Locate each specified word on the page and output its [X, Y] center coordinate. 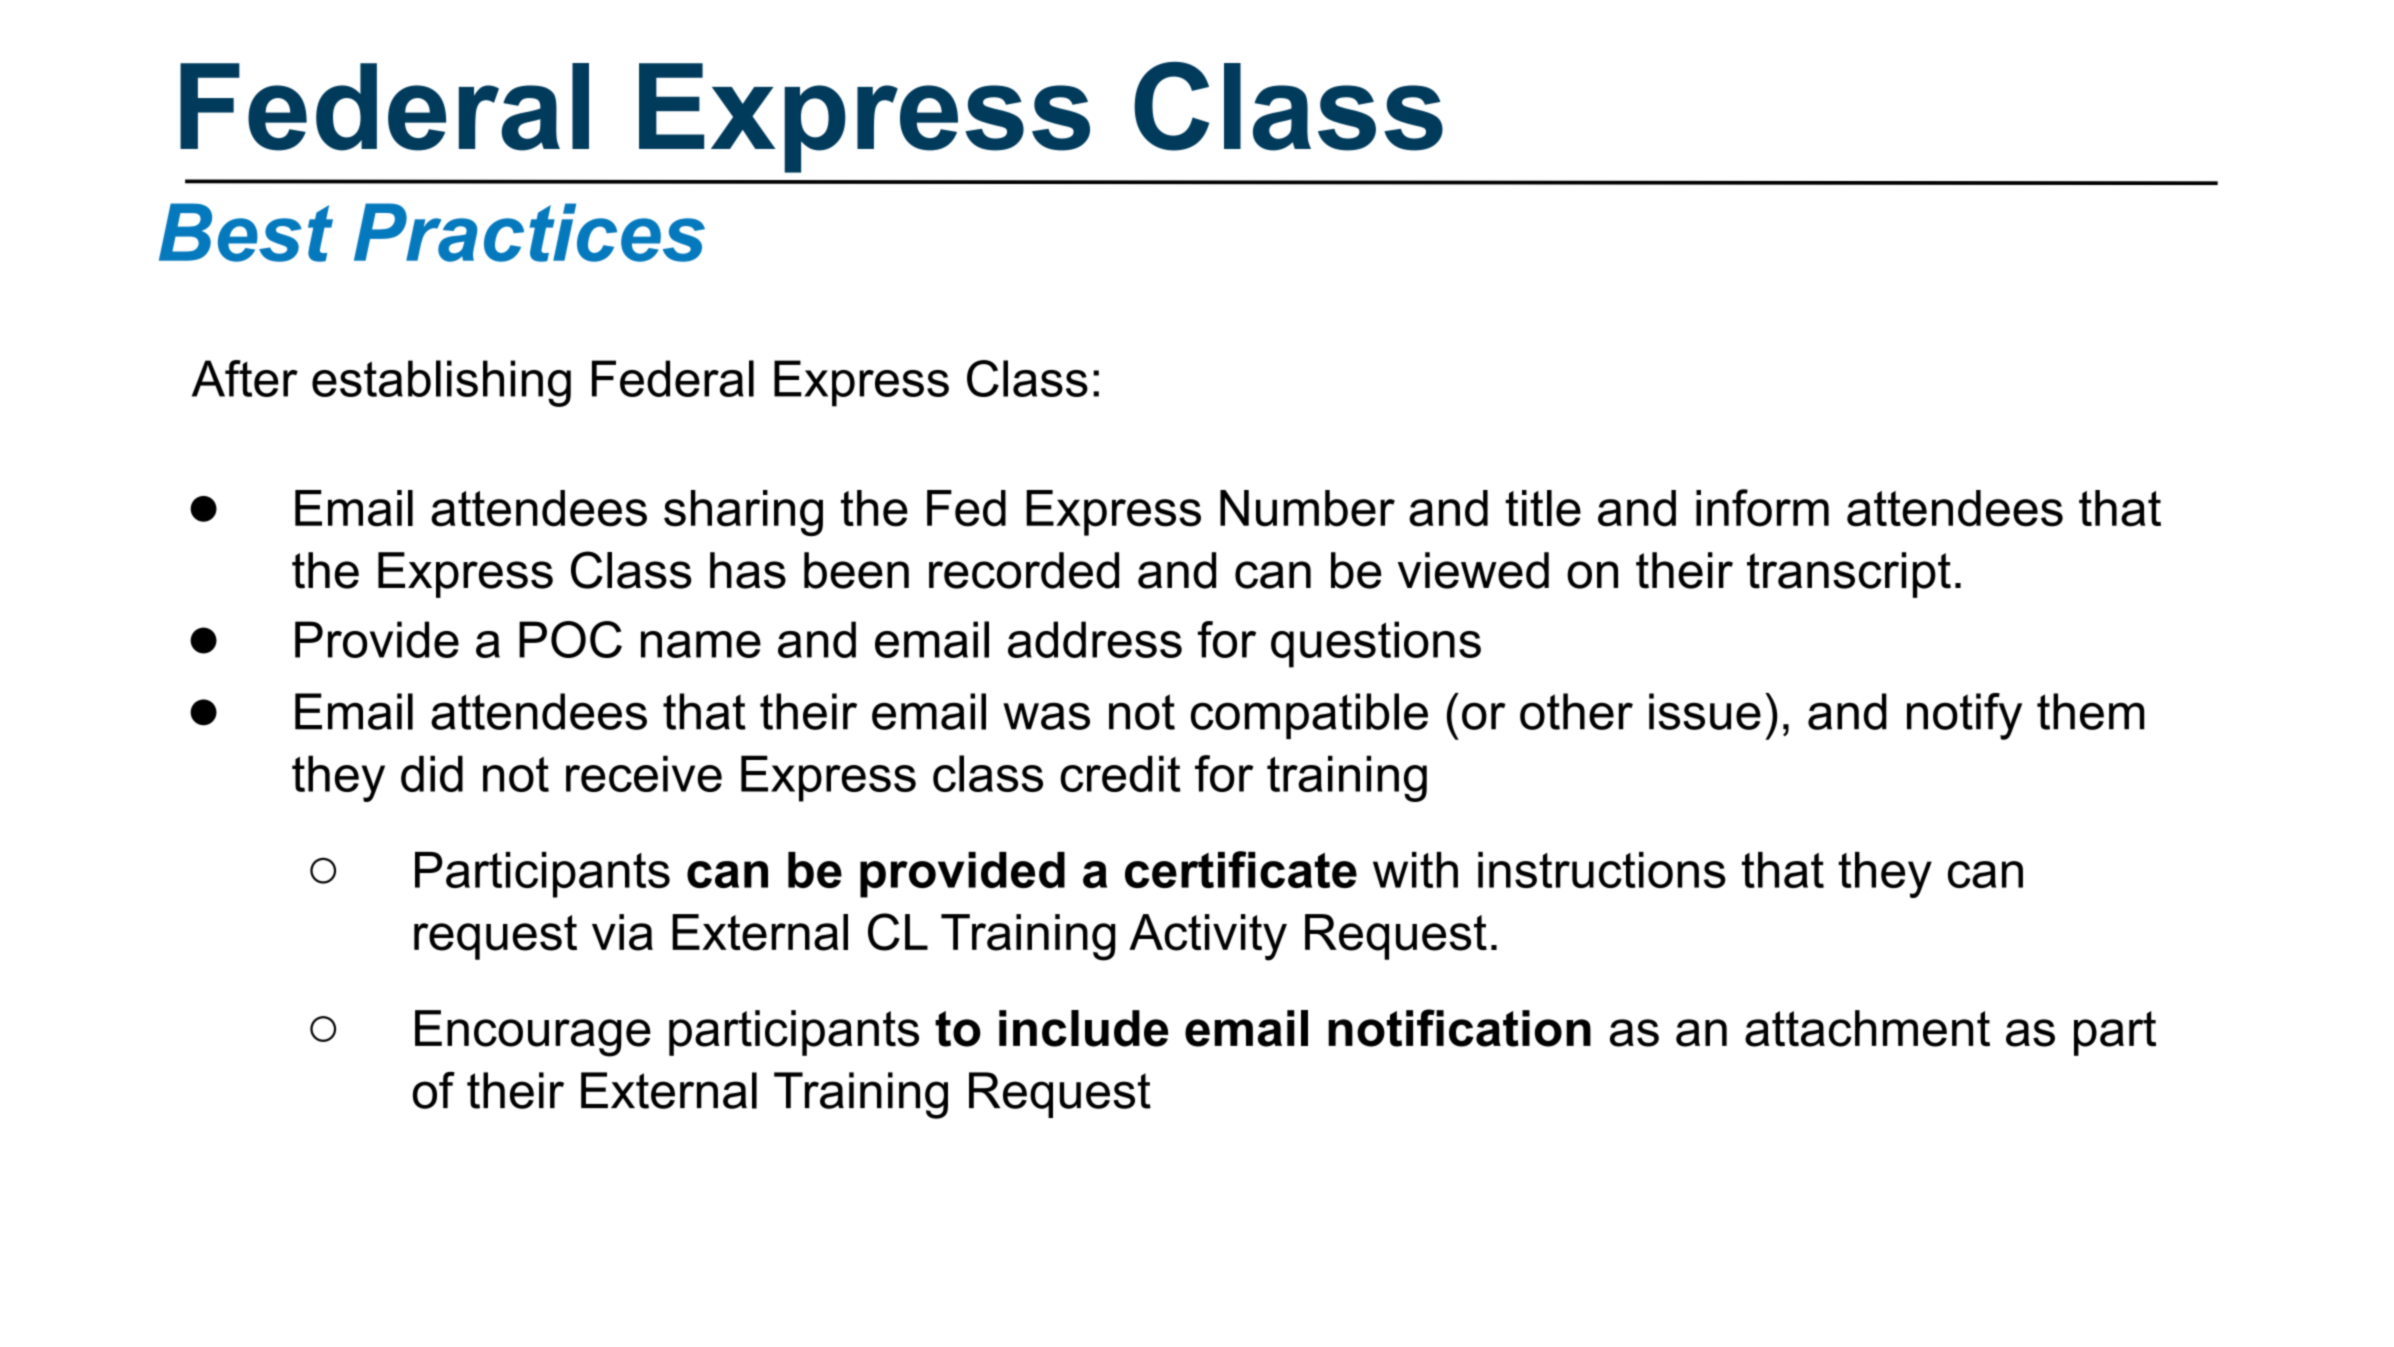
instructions [1602, 870]
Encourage [533, 1033]
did [432, 773]
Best [246, 232]
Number [1307, 508]
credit [1120, 773]
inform [1762, 508]
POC [570, 639]
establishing [441, 383]
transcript [1849, 575]
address [1095, 639]
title [1543, 508]
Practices [529, 232]
